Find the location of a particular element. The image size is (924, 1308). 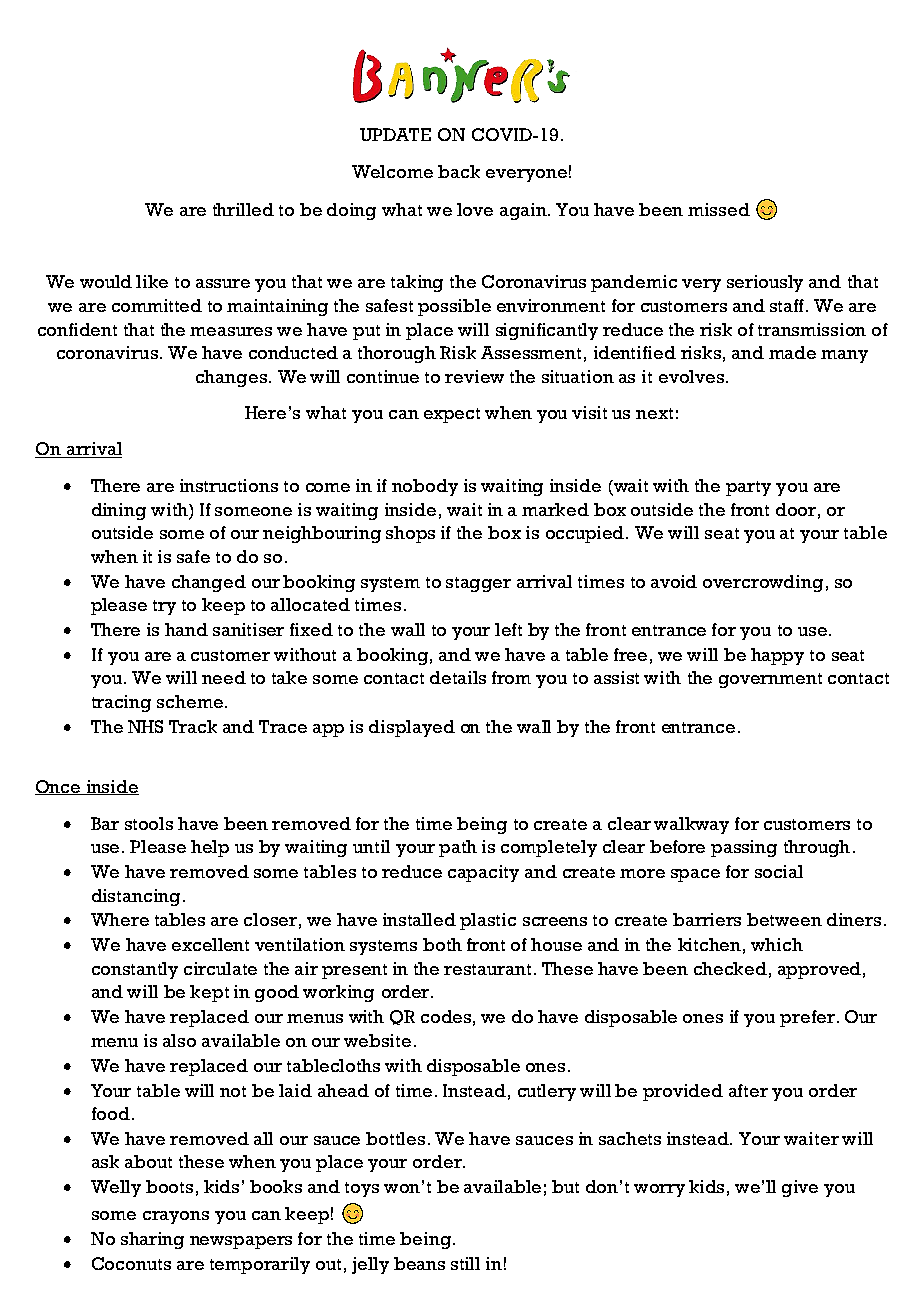

thrilled is located at coordinates (243, 209).
